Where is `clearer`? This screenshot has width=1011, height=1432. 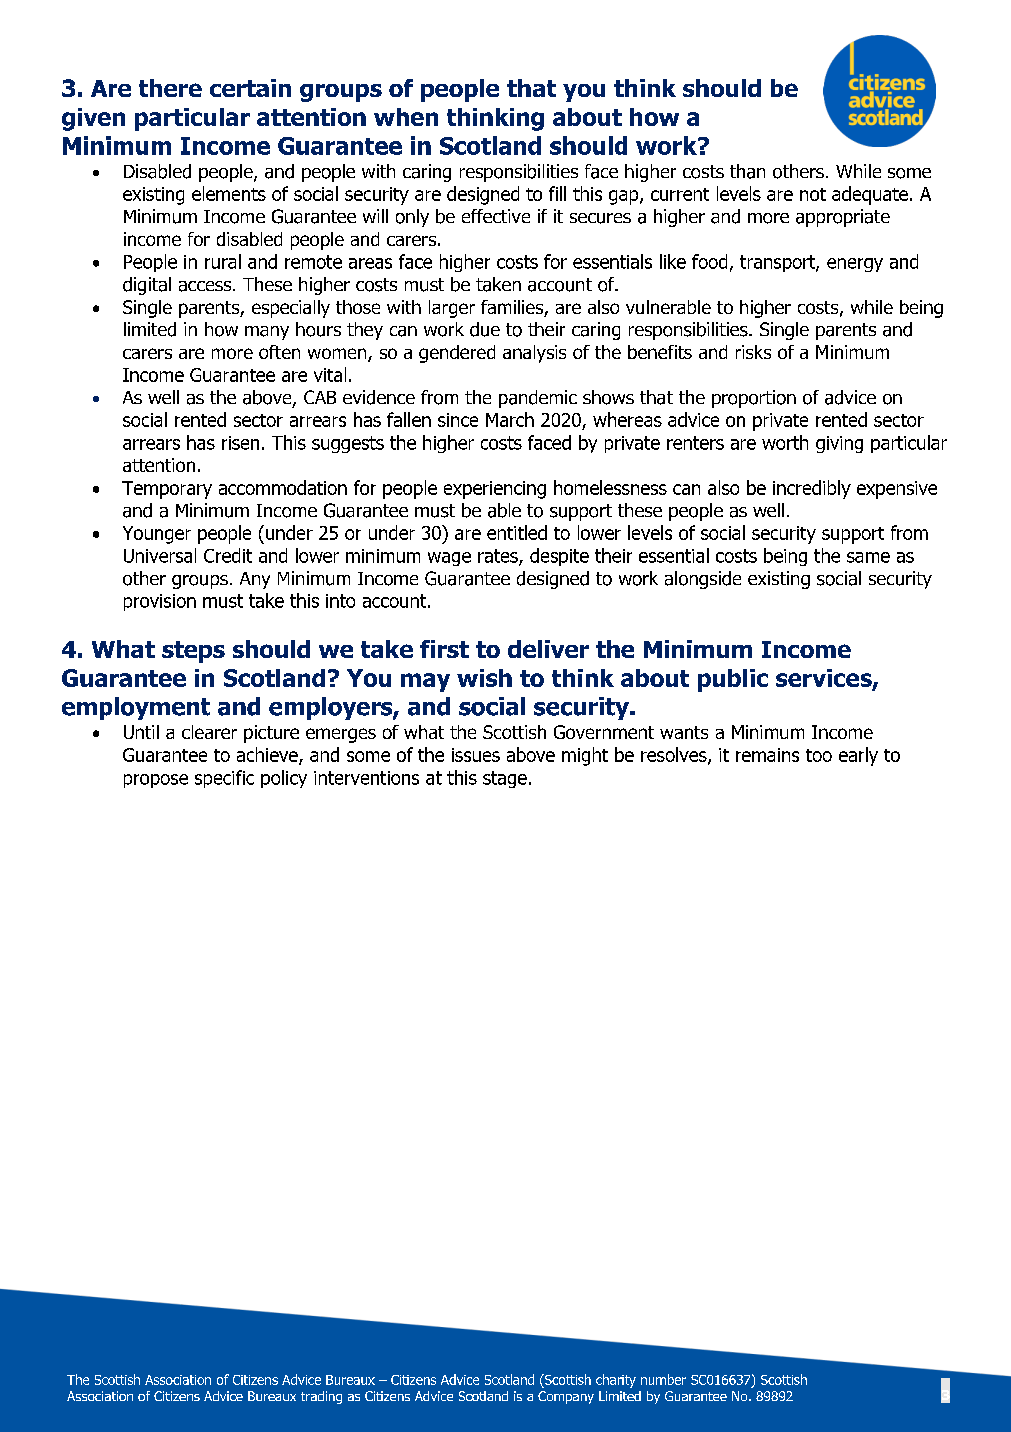 clearer is located at coordinates (209, 732).
